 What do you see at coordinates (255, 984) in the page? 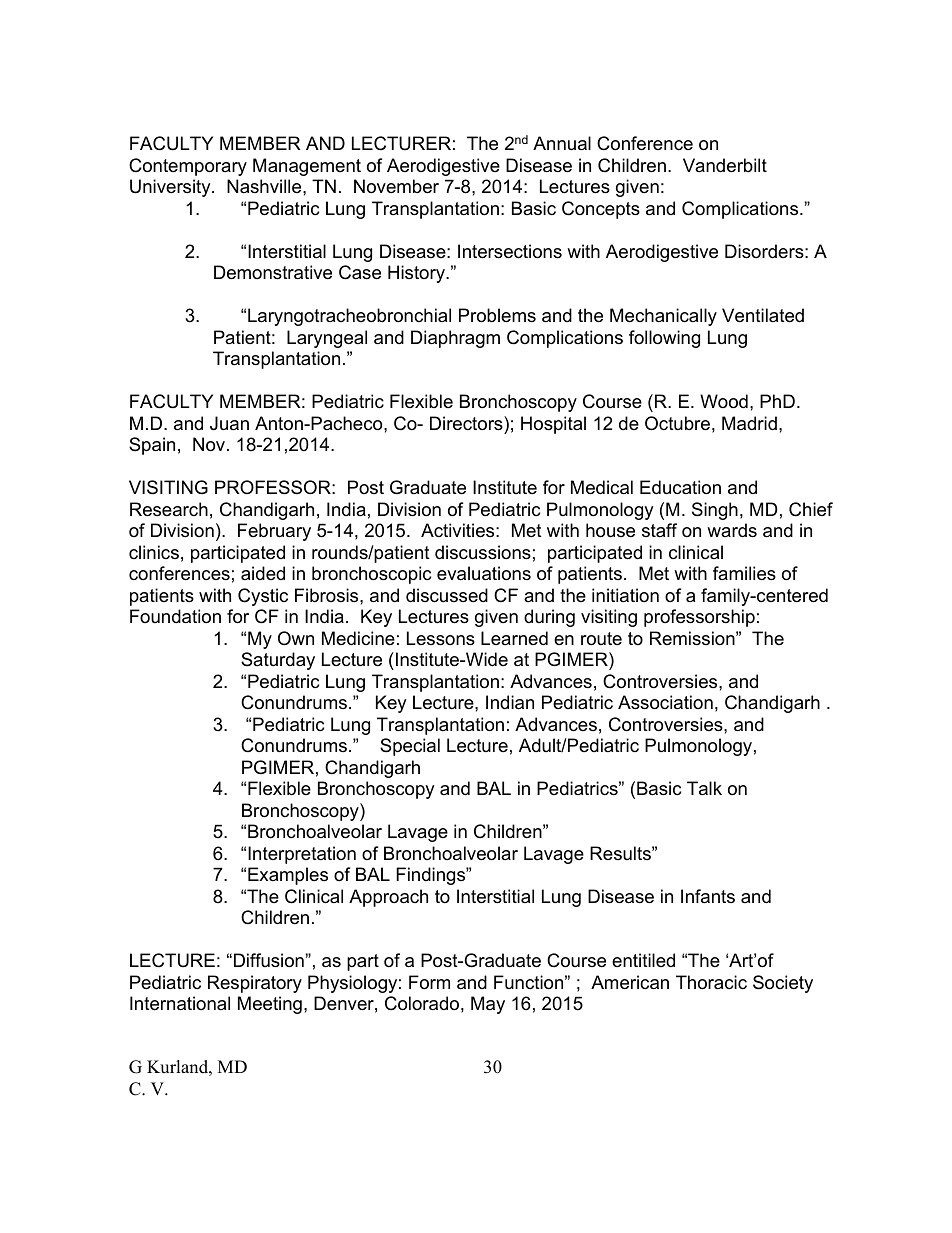
I see `Respiratory` at bounding box center [255, 984].
